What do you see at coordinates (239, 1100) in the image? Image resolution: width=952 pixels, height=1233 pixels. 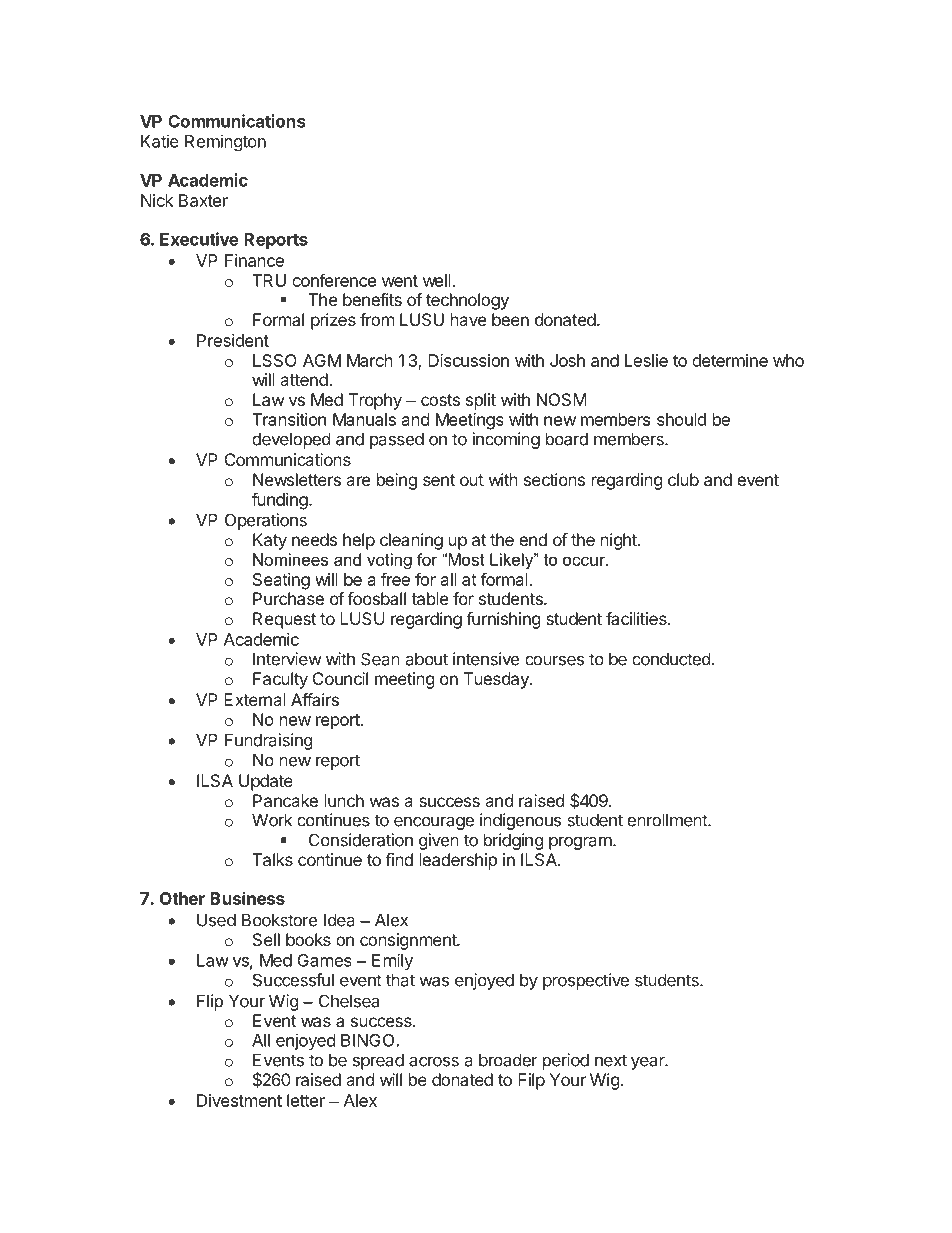 I see `Divestment` at bounding box center [239, 1100].
